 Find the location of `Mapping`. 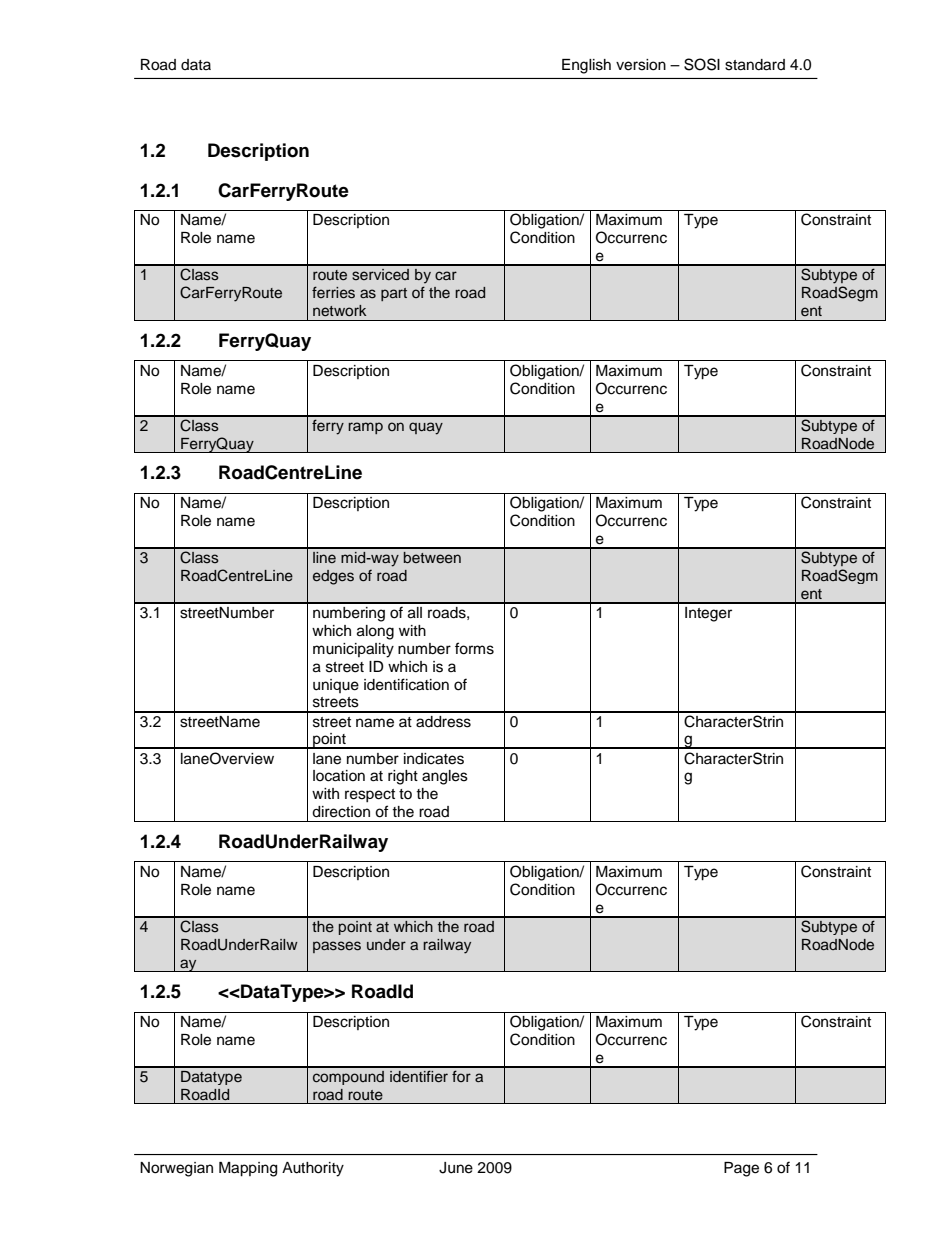

Mapping is located at coordinates (248, 1169).
